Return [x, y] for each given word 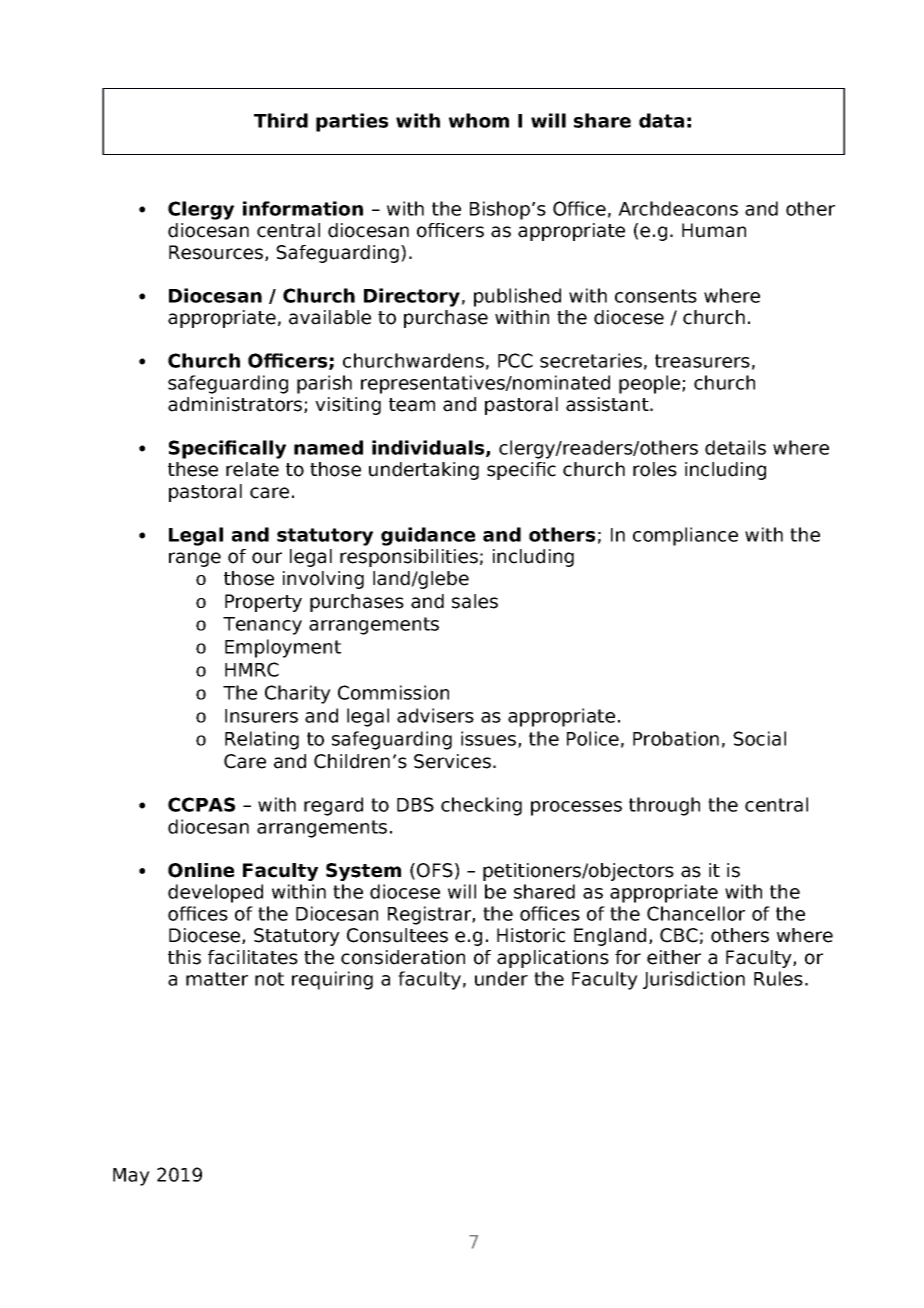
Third [281, 120]
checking [481, 806]
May [131, 1177]
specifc [521, 471]
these [193, 469]
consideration [403, 957]
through [664, 806]
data [661, 120]
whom [479, 120]
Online [201, 870]
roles [655, 469]
